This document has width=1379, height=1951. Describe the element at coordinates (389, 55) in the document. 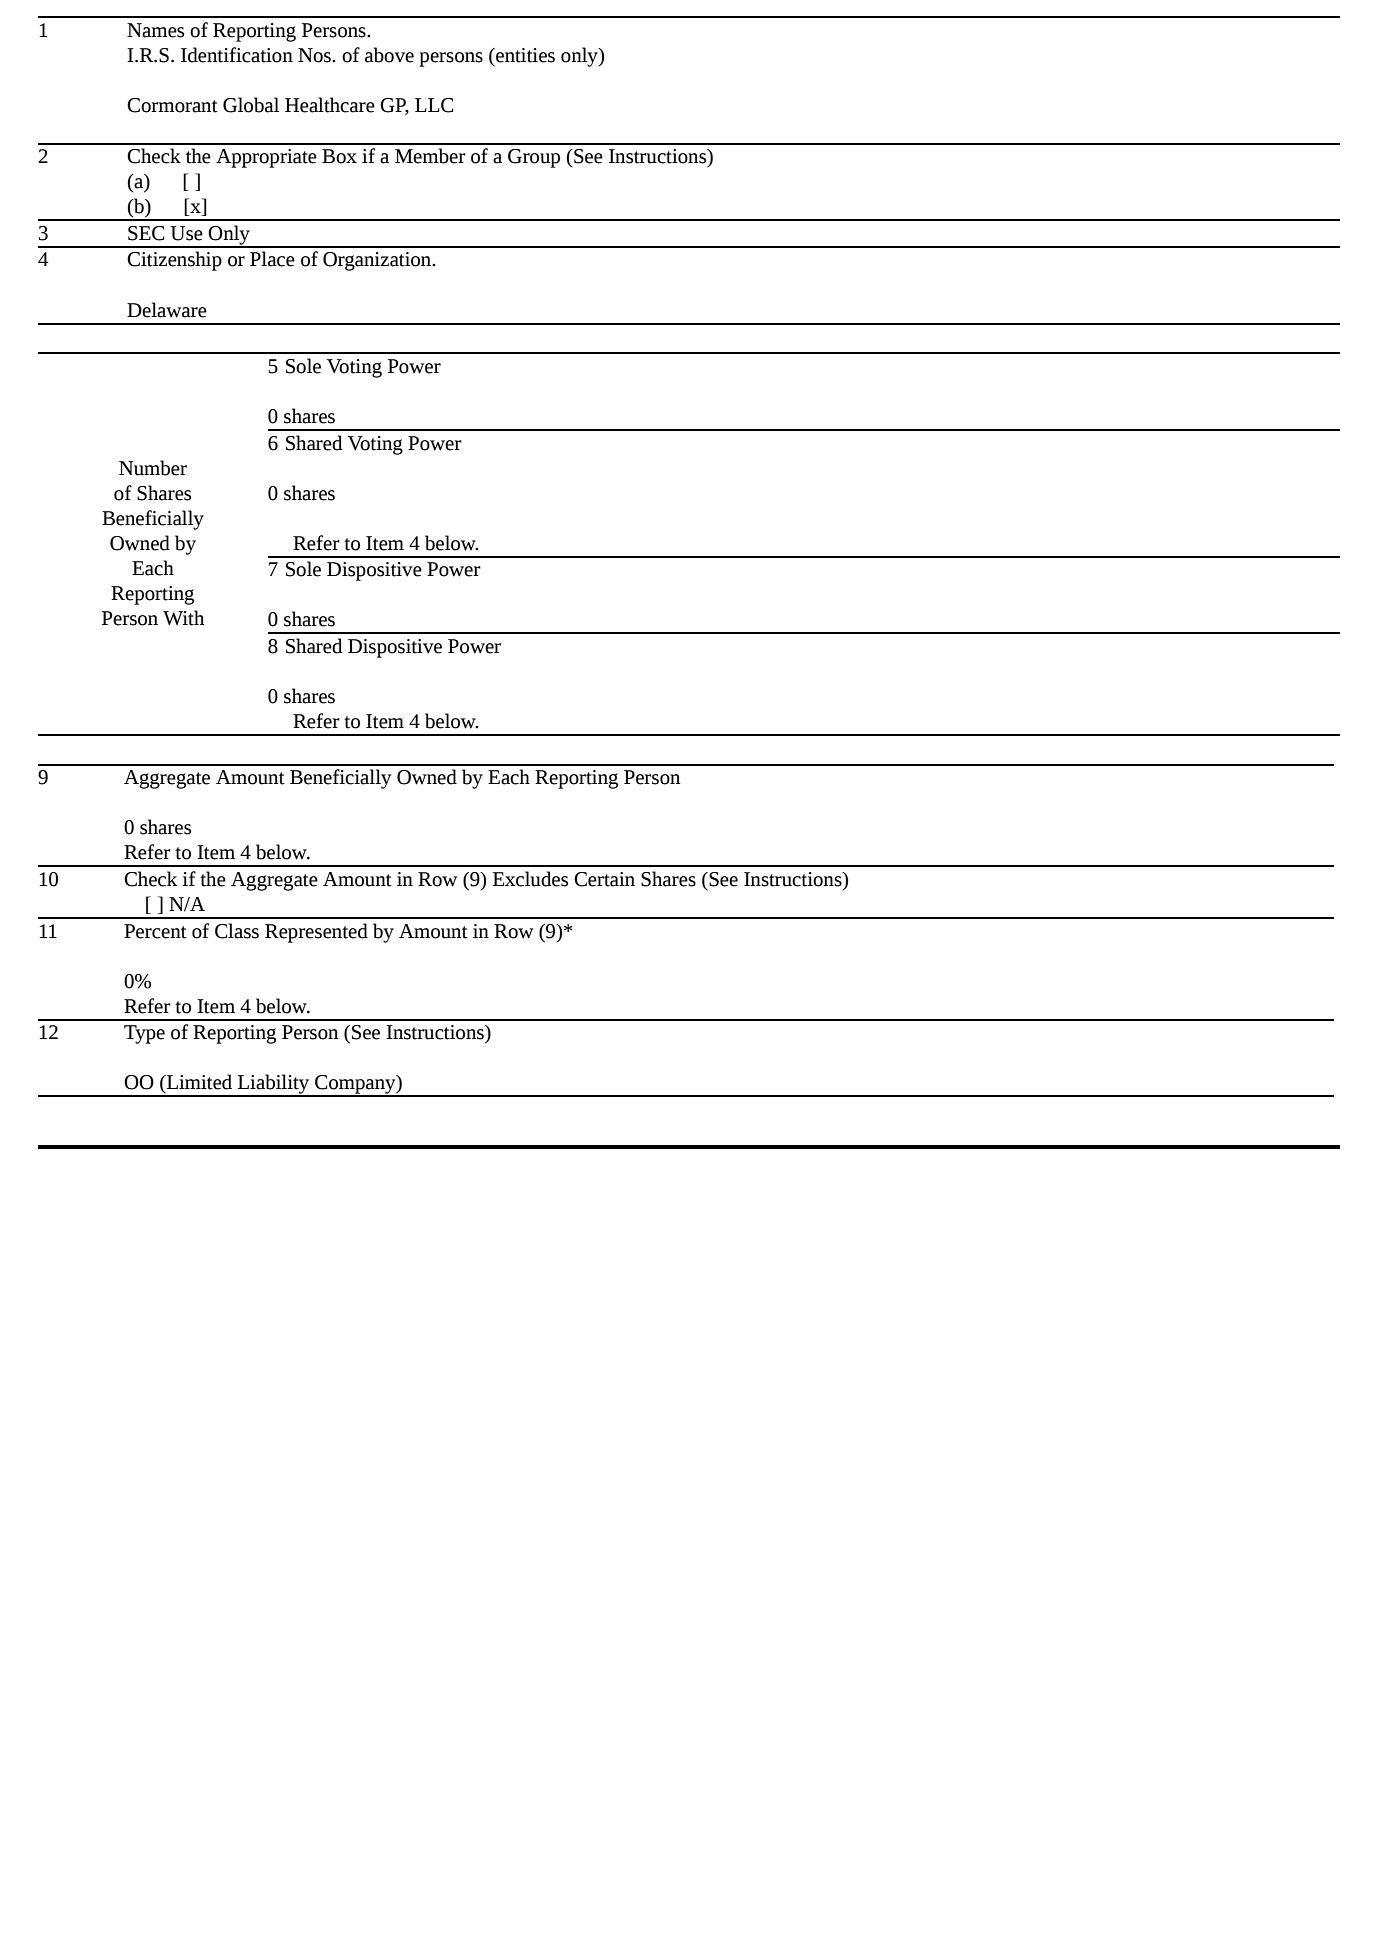

I see `above` at that location.
